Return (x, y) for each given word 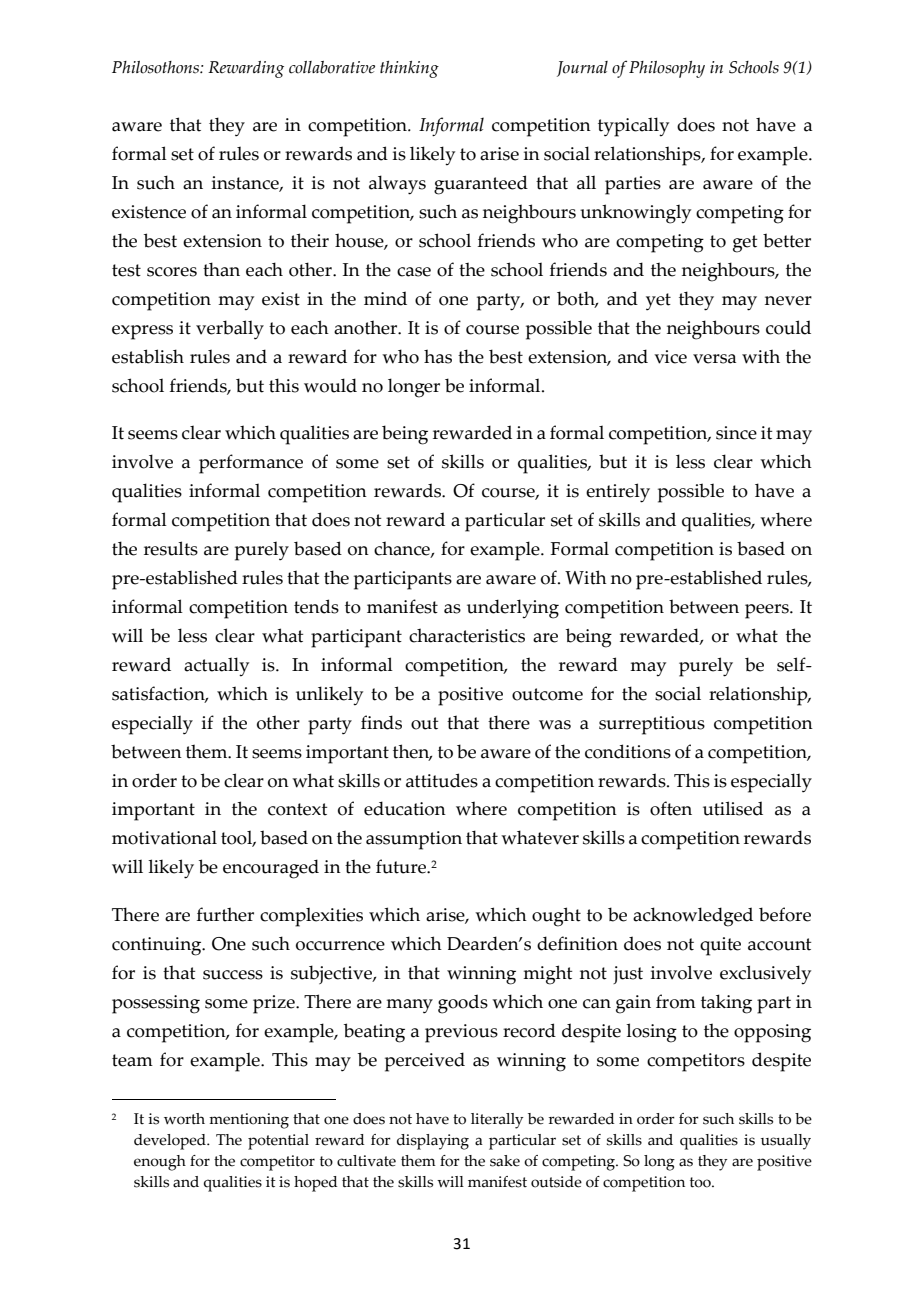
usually (786, 1142)
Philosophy (667, 69)
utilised (733, 808)
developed (171, 1142)
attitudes (442, 780)
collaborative (332, 67)
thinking (409, 69)
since (736, 433)
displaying (433, 1142)
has (438, 356)
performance (251, 464)
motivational (164, 837)
